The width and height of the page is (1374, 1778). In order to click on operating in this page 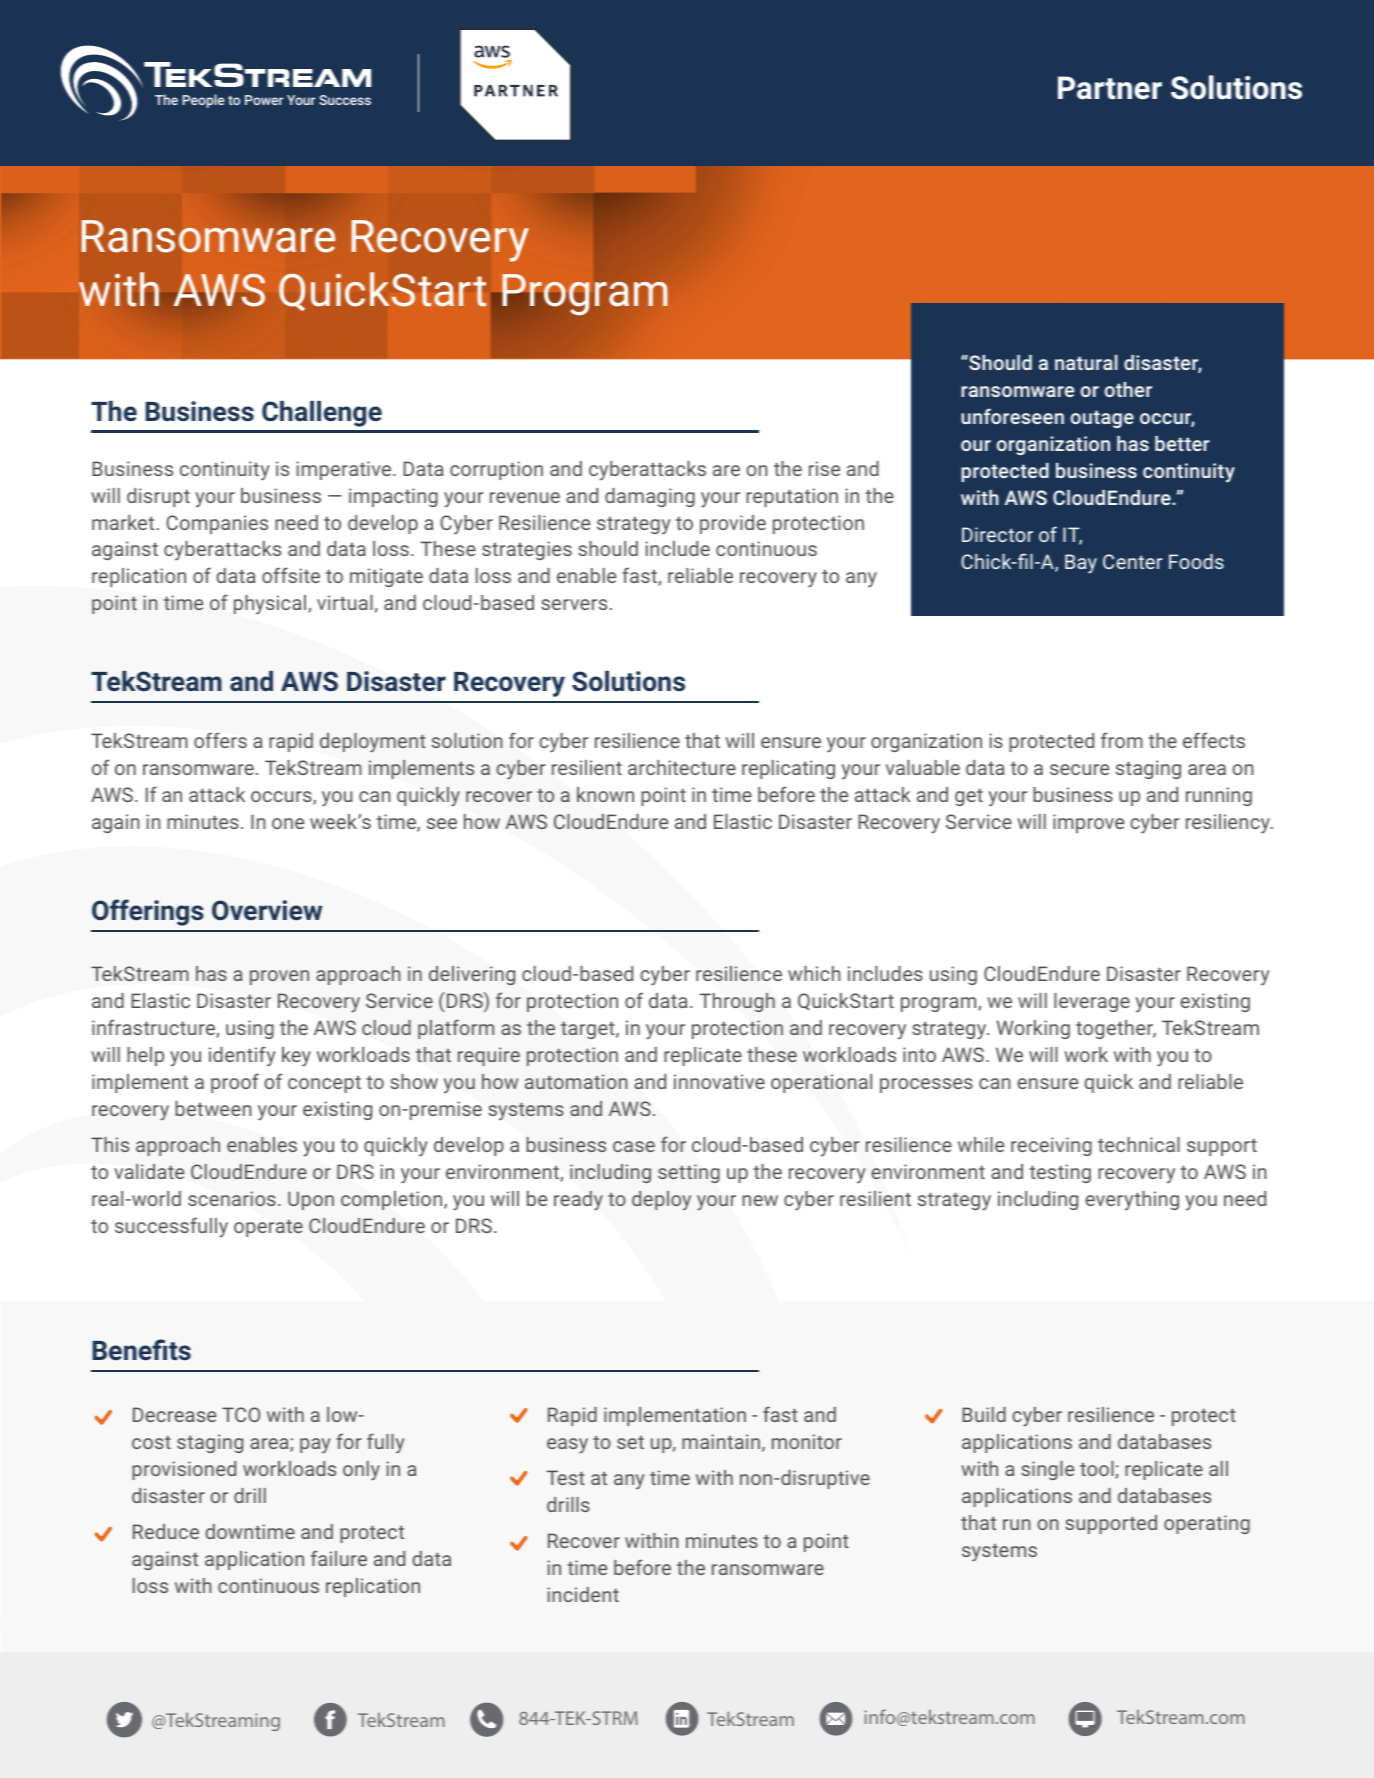, I will do `click(1207, 1524)`.
